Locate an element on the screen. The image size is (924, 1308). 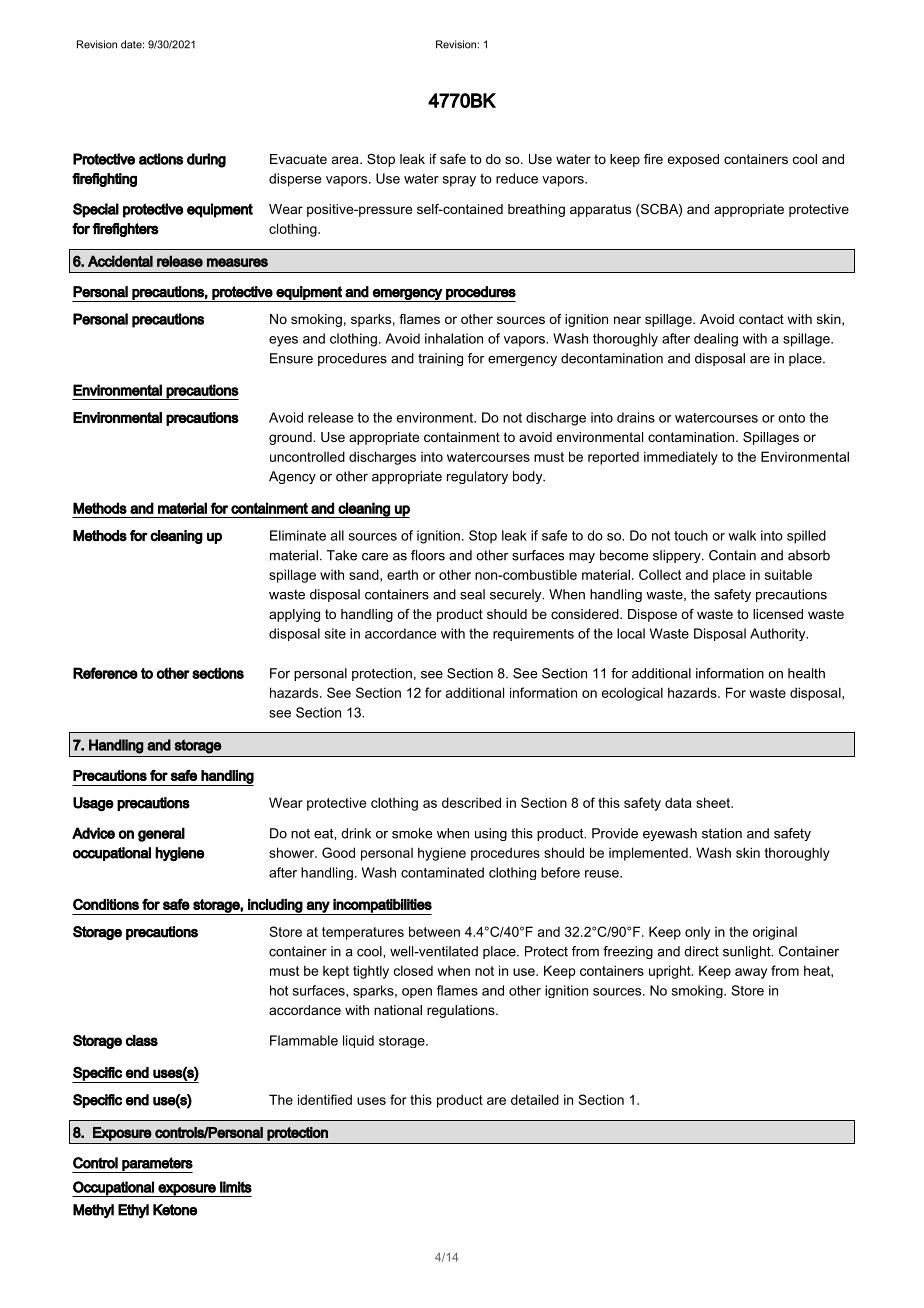
Eliminate is located at coordinates (298, 535).
